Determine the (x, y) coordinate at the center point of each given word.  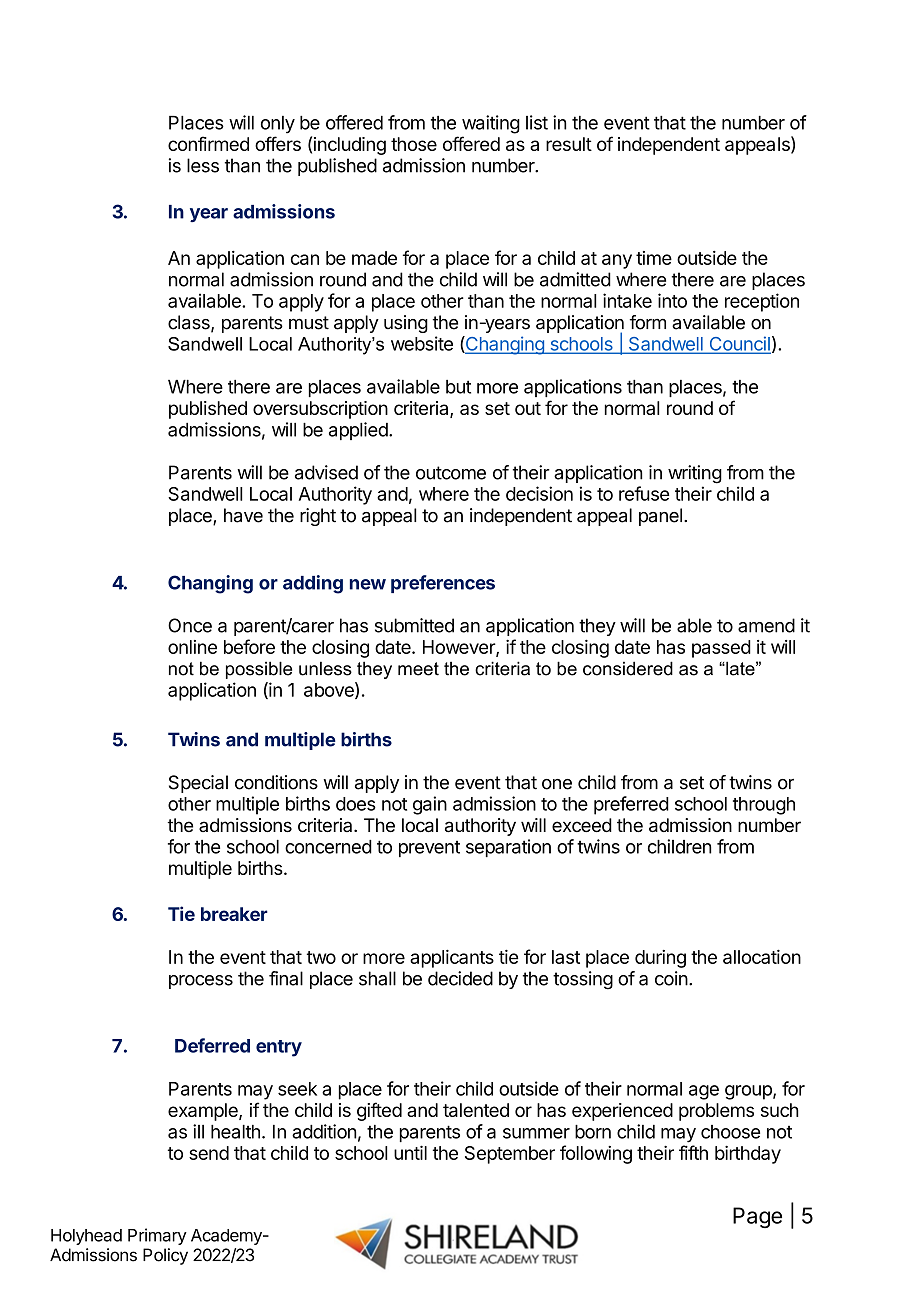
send (209, 1153)
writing (695, 474)
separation (508, 848)
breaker (234, 914)
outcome (451, 473)
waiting (491, 124)
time (654, 258)
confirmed (208, 143)
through (764, 806)
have (243, 515)
